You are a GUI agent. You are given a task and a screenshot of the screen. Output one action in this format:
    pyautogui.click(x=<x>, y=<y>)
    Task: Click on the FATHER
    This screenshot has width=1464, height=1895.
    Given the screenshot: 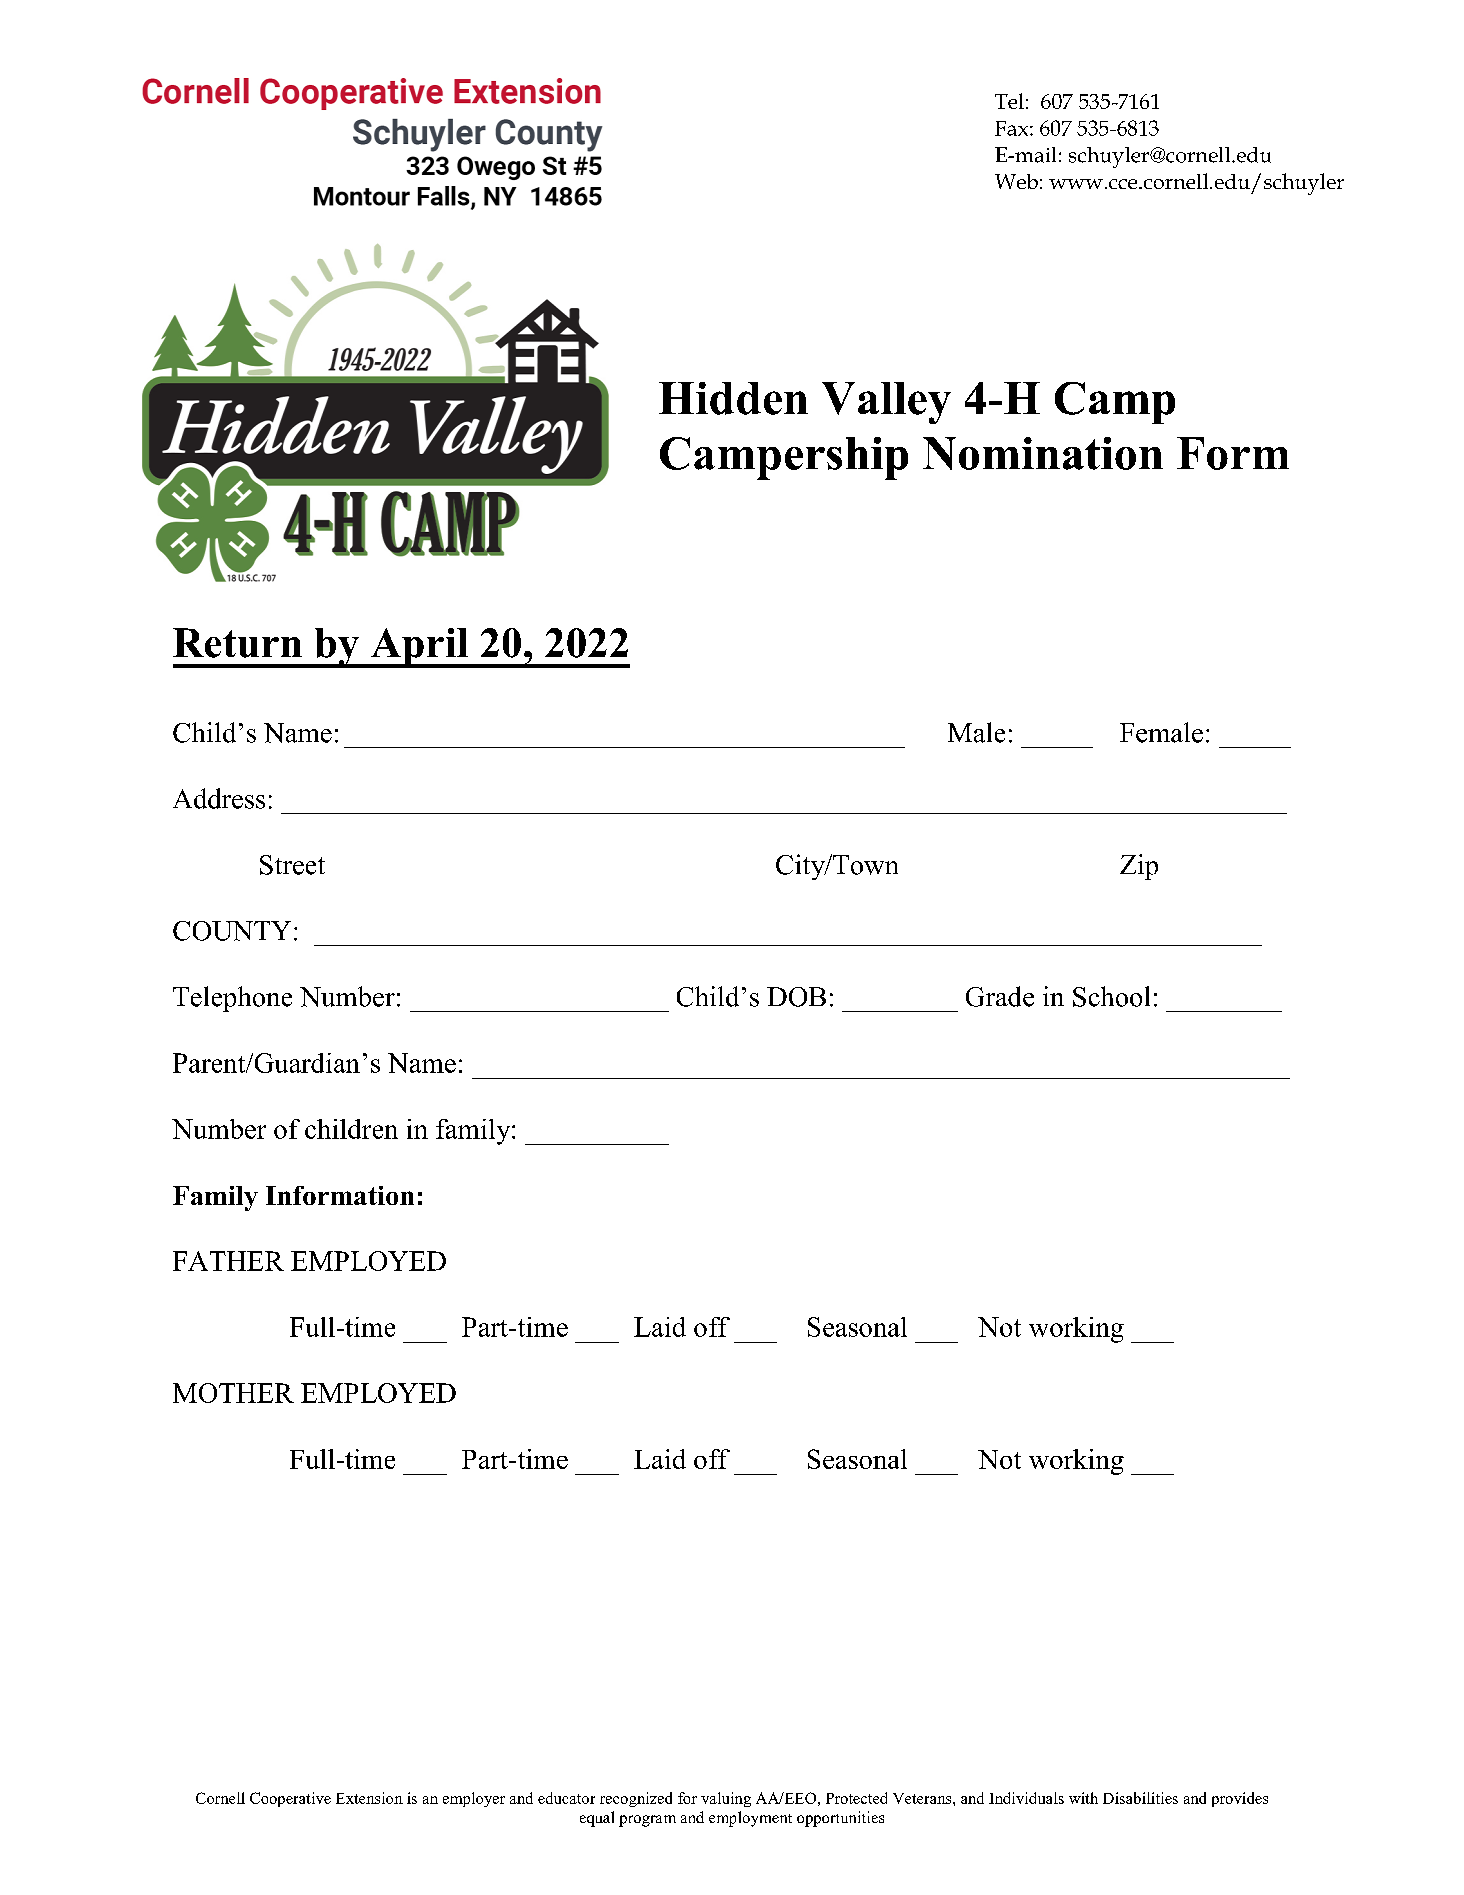 What is the action you would take?
    pyautogui.click(x=228, y=1261)
